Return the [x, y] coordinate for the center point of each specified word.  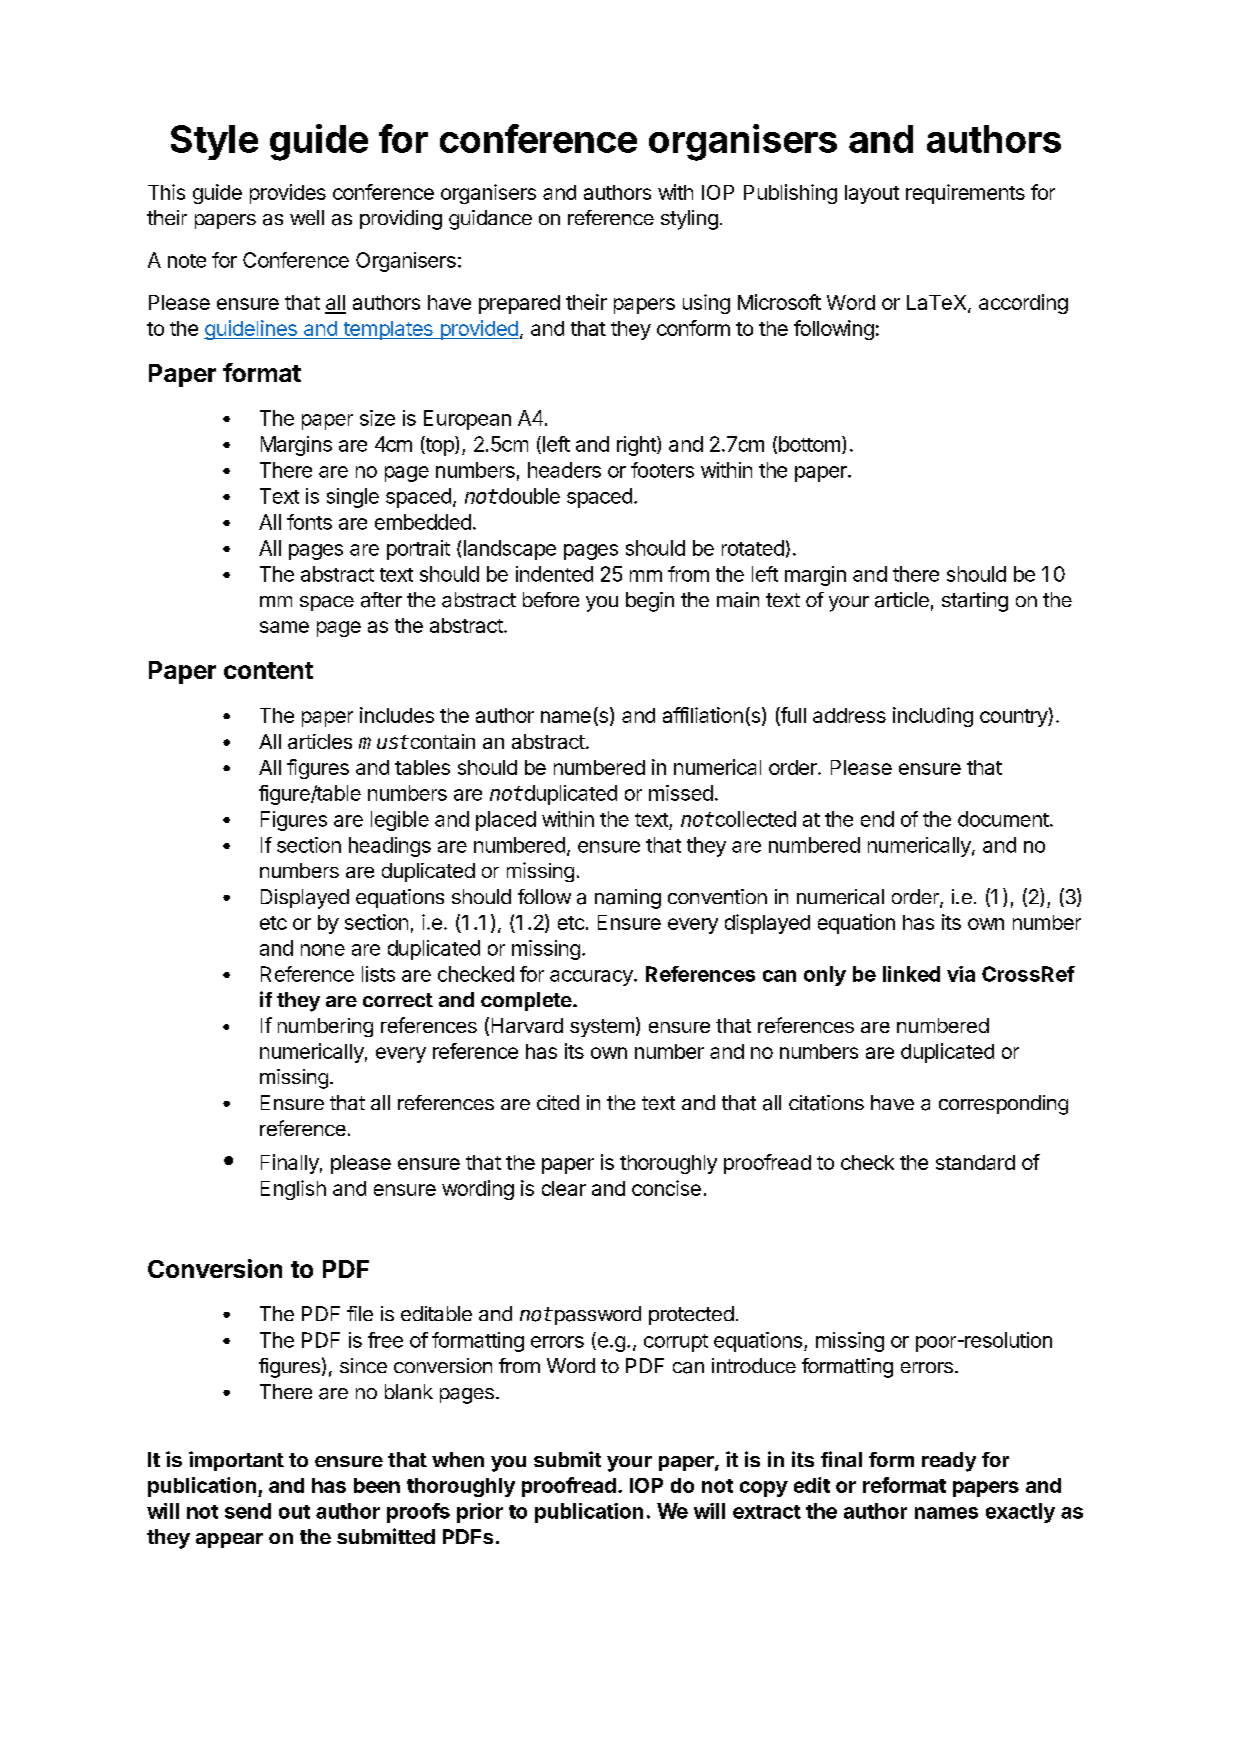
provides [288, 194]
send [248, 1511]
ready [949, 1462]
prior [480, 1513]
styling [689, 220]
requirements [965, 194]
